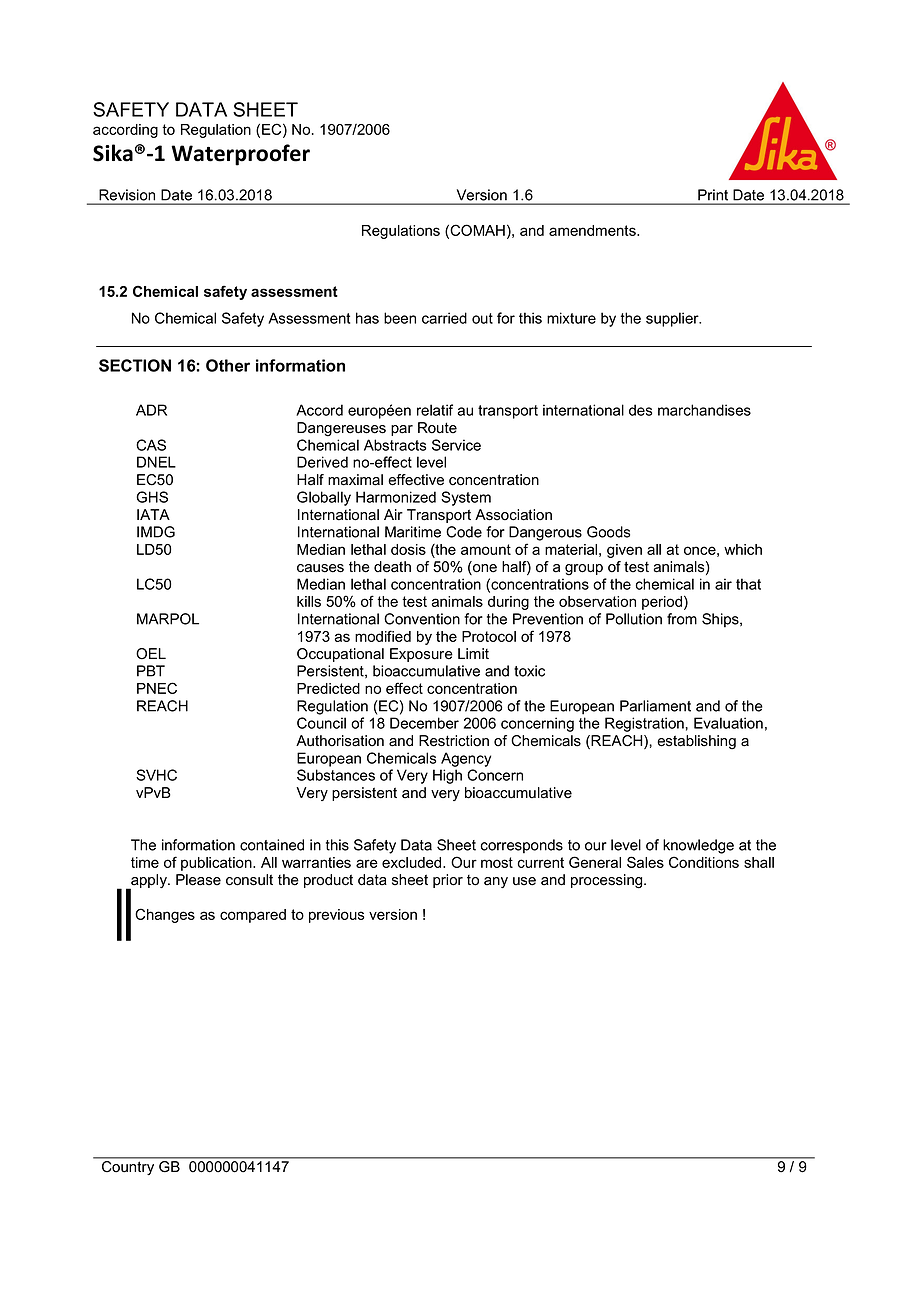 The height and width of the screenshot is (1308, 924). What do you see at coordinates (127, 195) in the screenshot?
I see `Revision` at bounding box center [127, 195].
